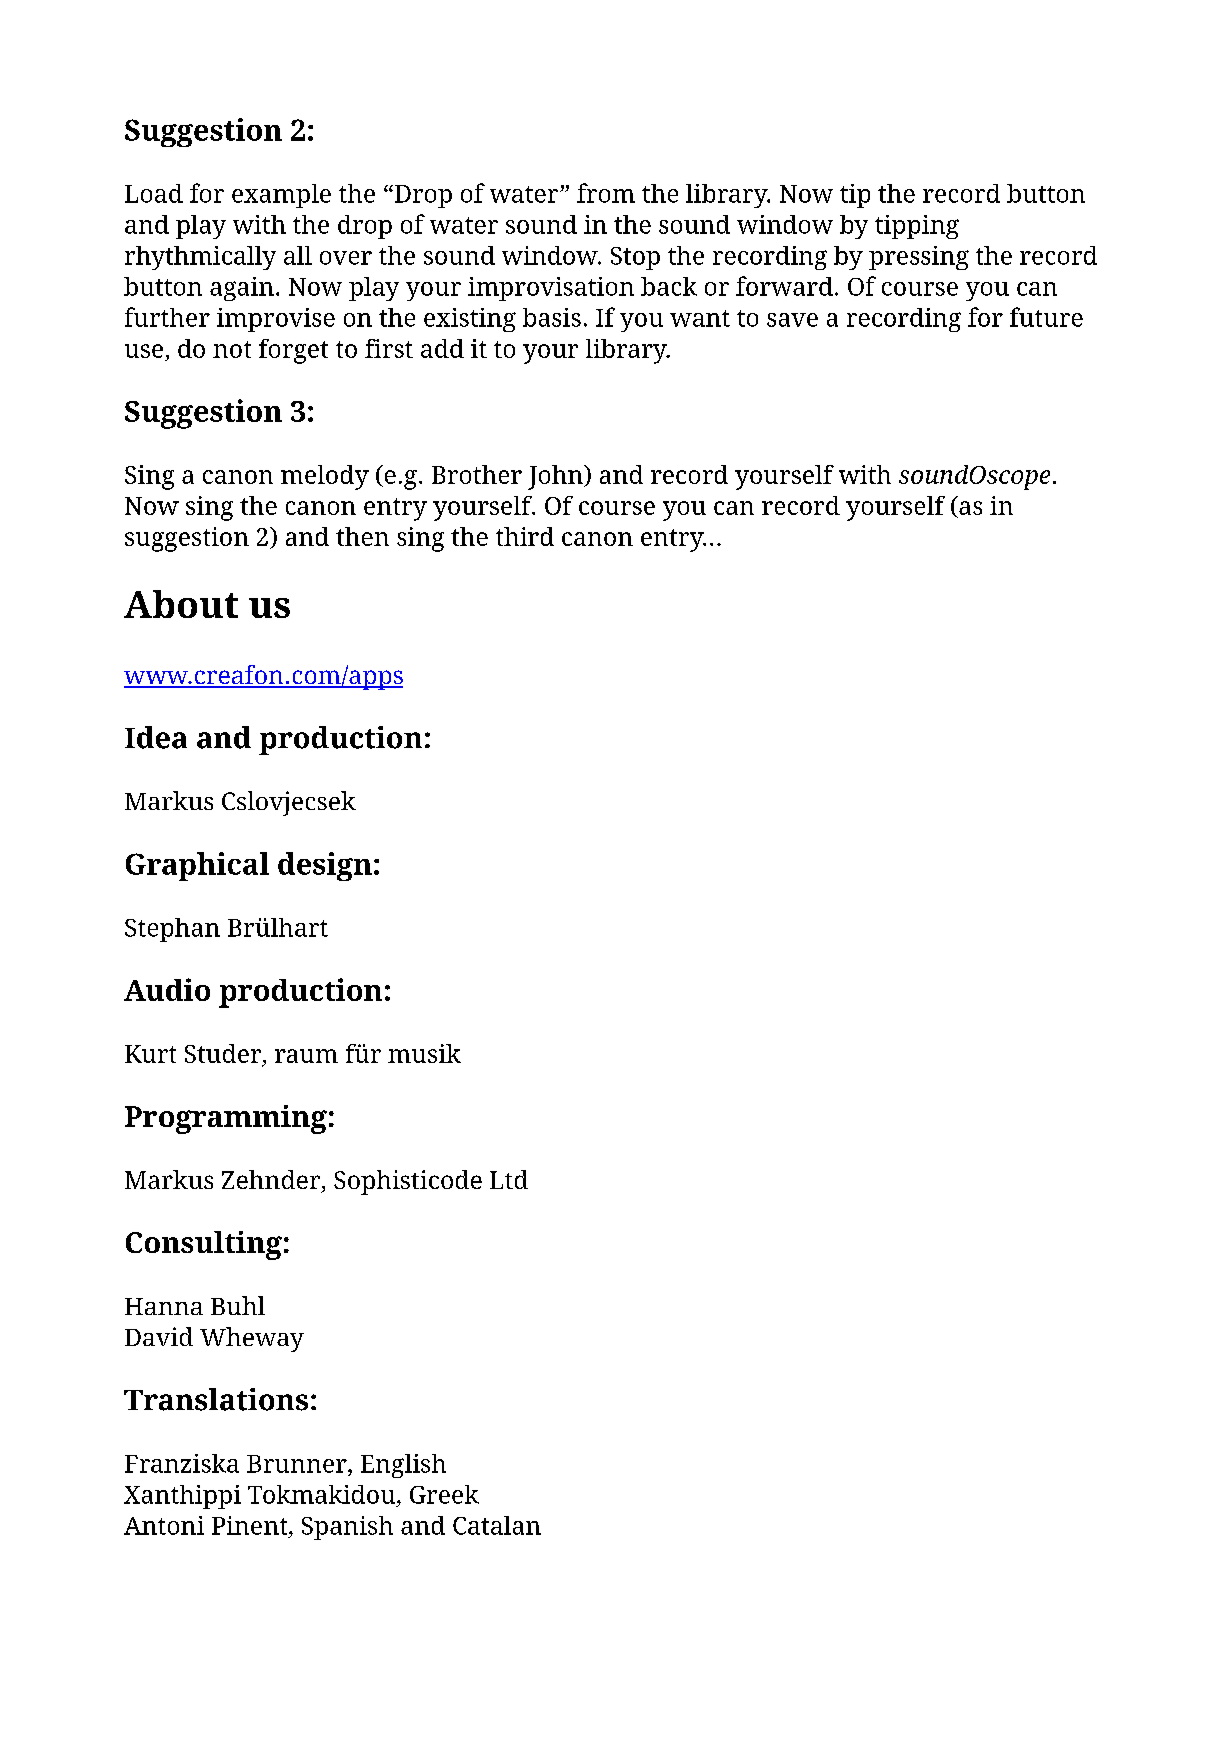  Describe the element at coordinates (556, 477) in the screenshot. I see `John` at that location.
